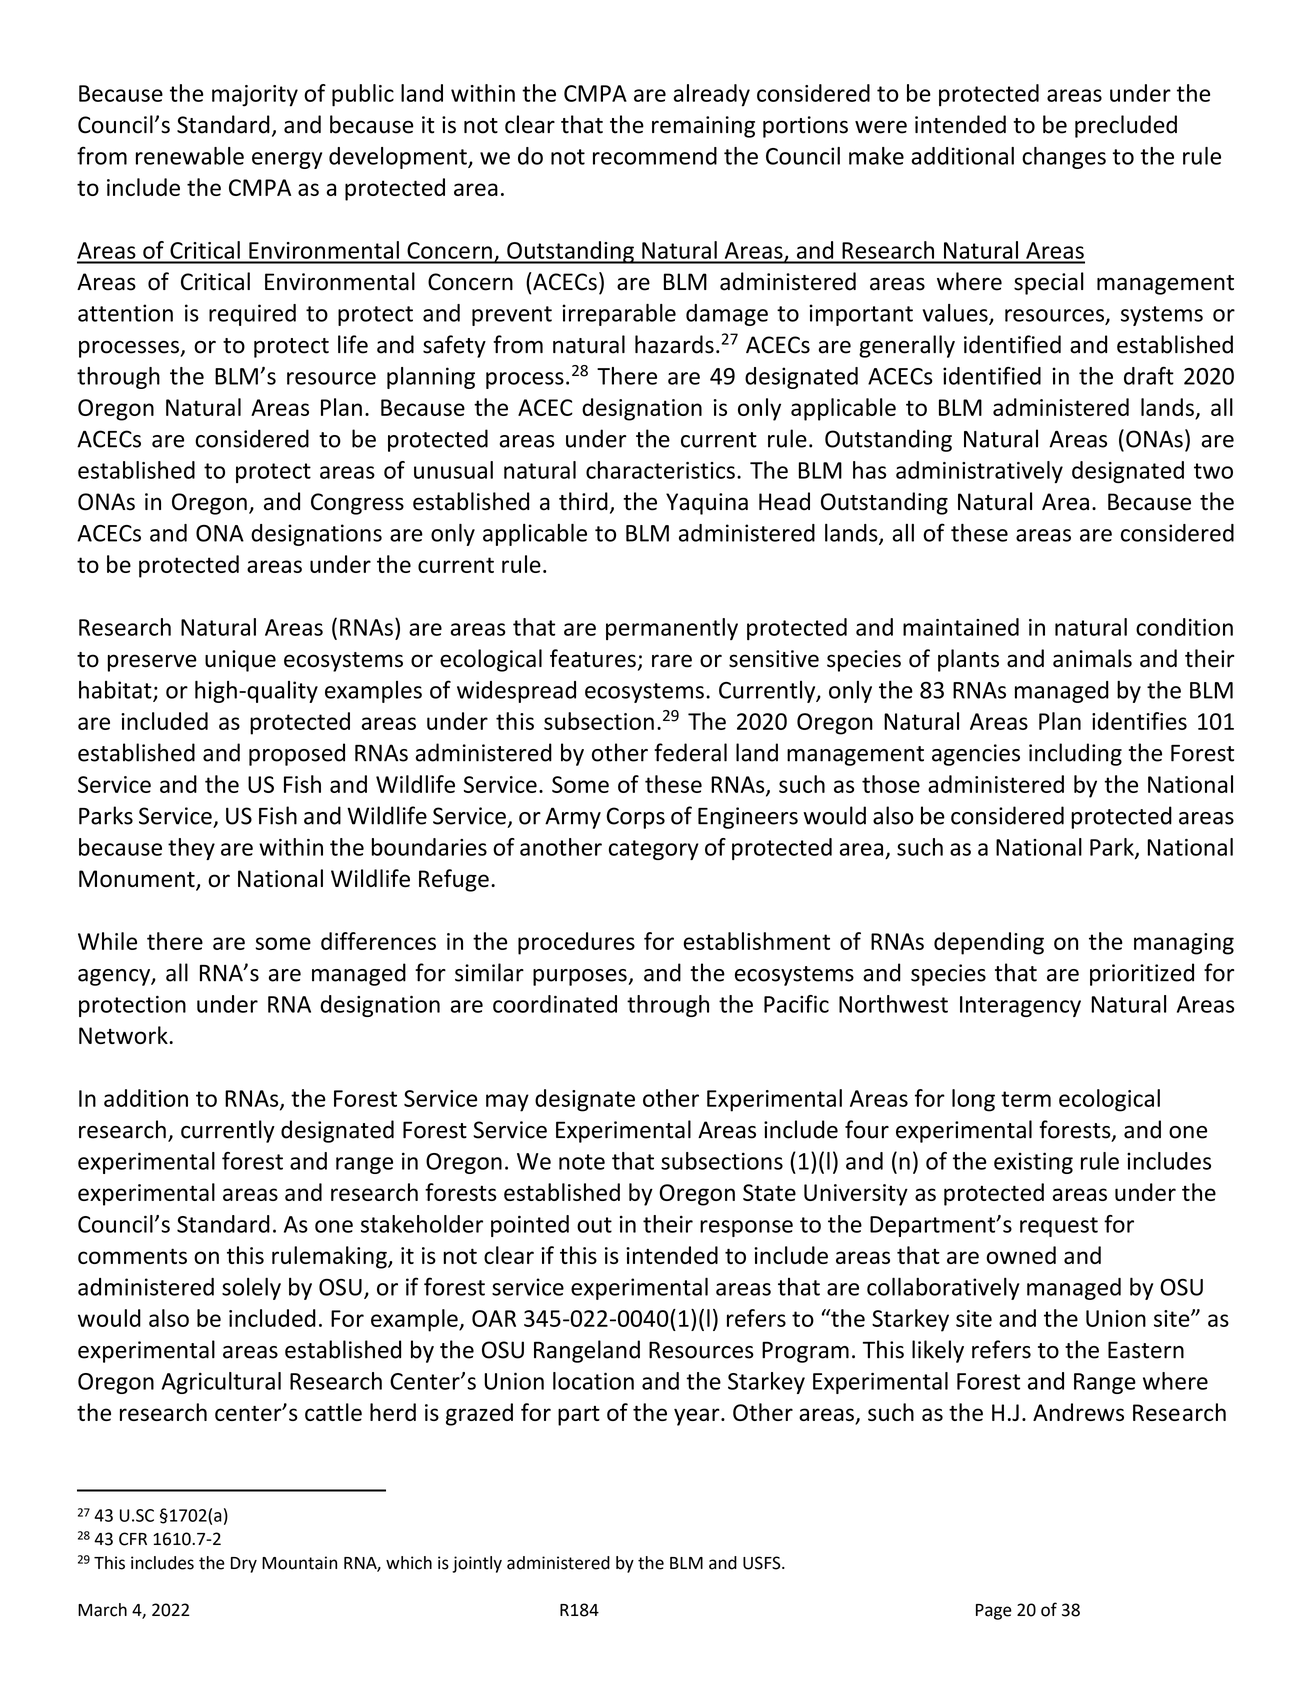  I want to click on jointly, so click(477, 1564).
